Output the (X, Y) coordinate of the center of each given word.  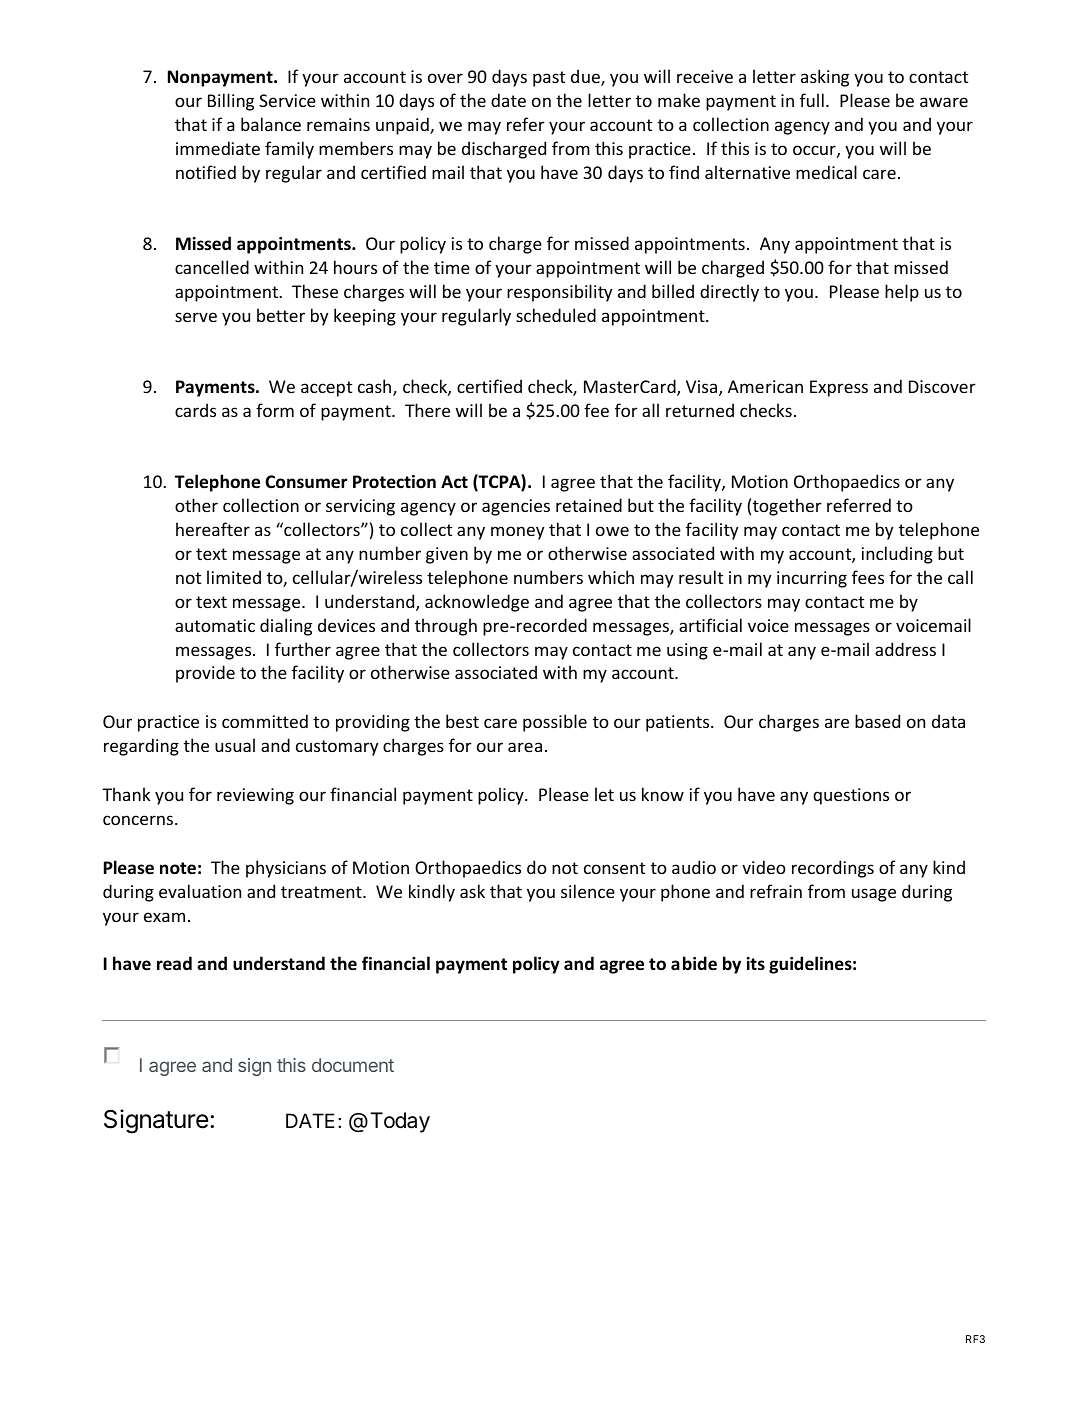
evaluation (200, 891)
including (897, 555)
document (353, 1065)
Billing (231, 102)
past (549, 79)
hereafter (213, 529)
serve (196, 317)
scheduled (556, 315)
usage (874, 895)
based (877, 721)
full (812, 100)
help (902, 293)
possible (555, 723)
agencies (516, 507)
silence (588, 891)
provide (205, 674)
